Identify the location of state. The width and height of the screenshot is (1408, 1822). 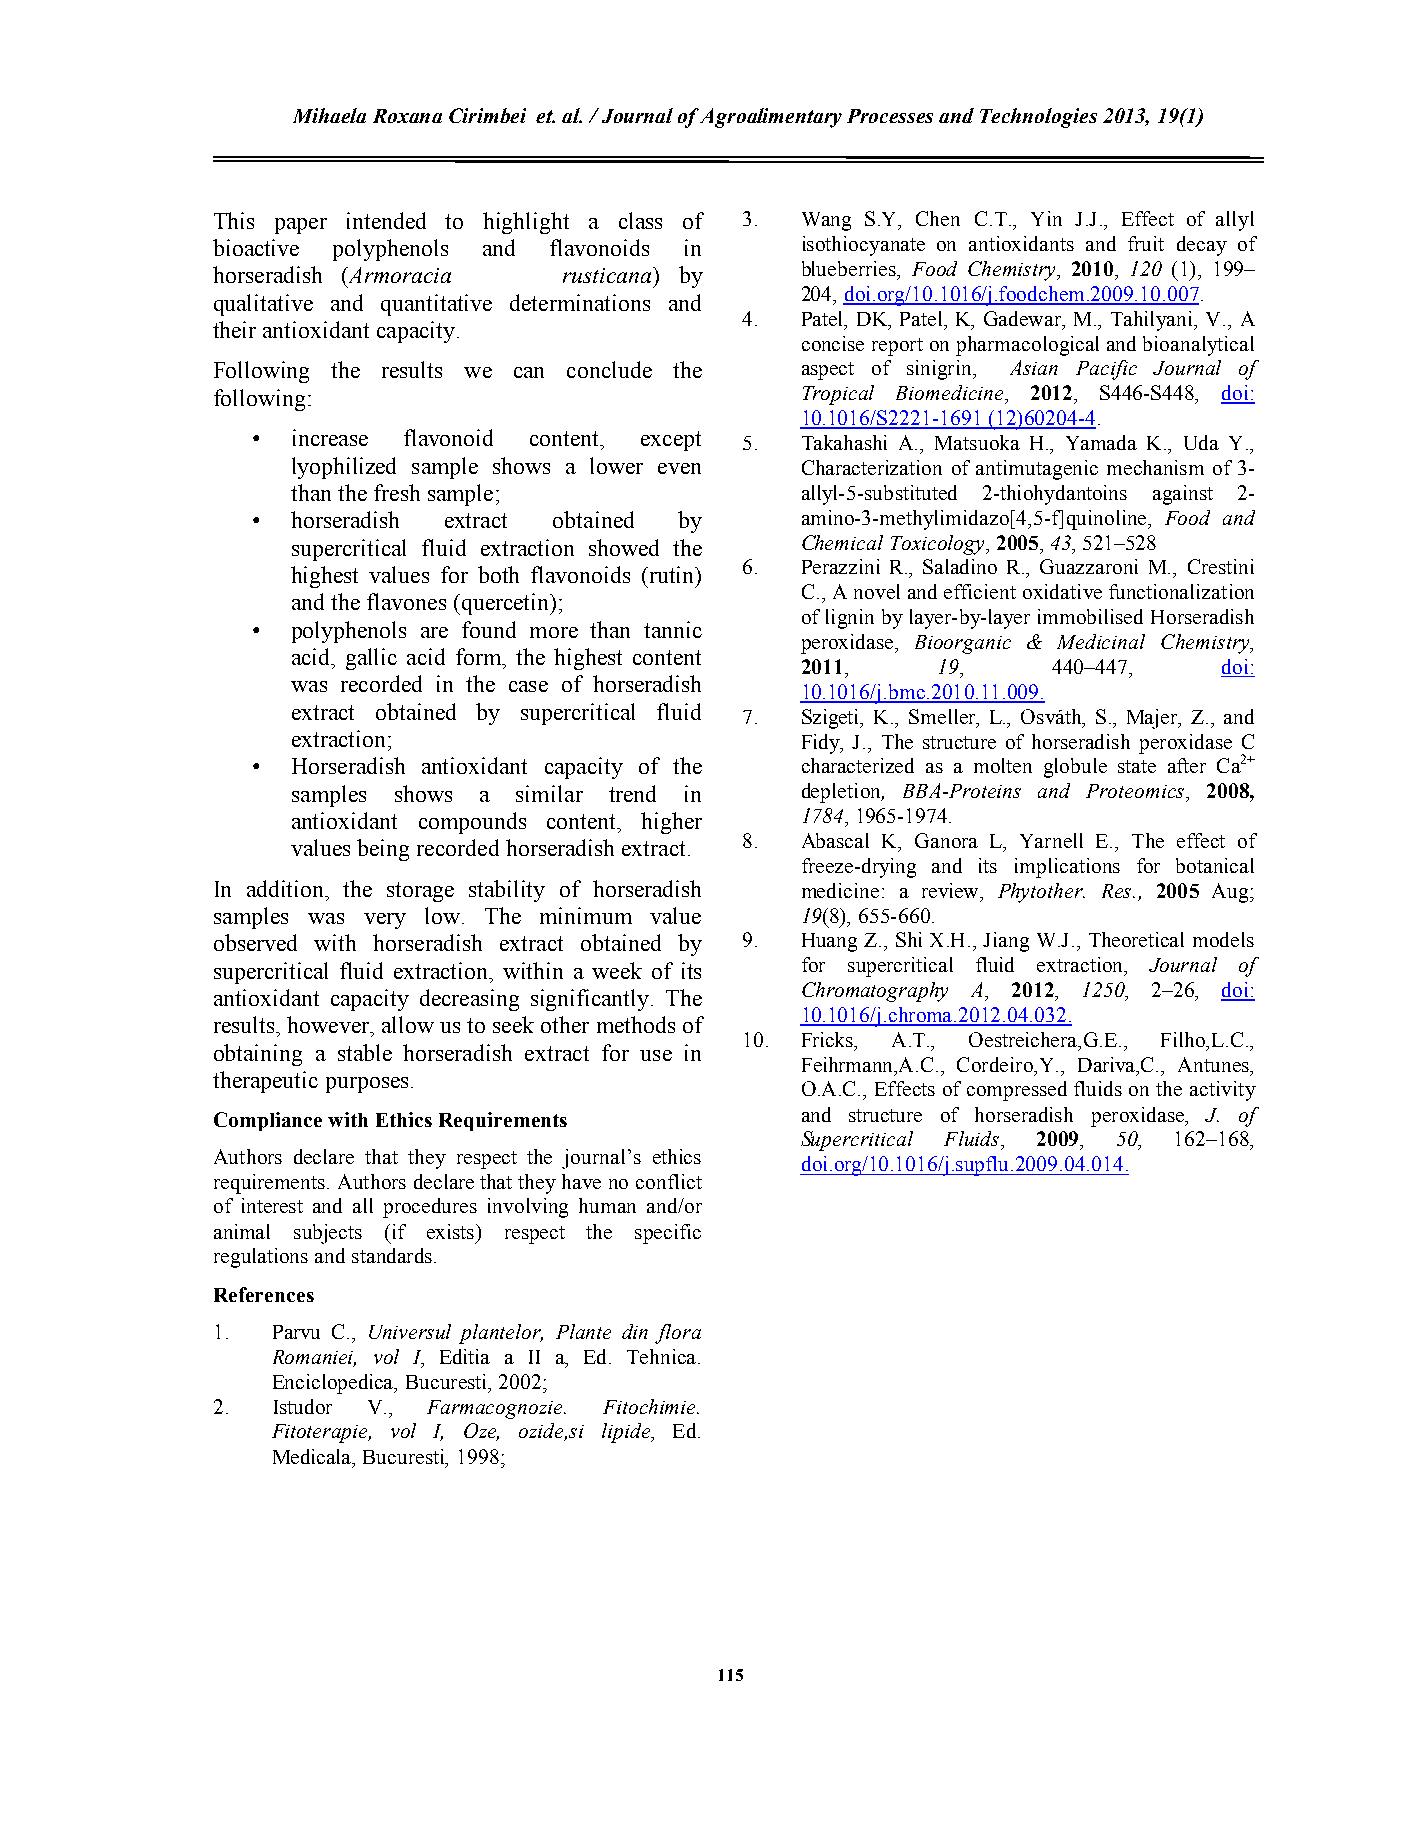
(1137, 766).
